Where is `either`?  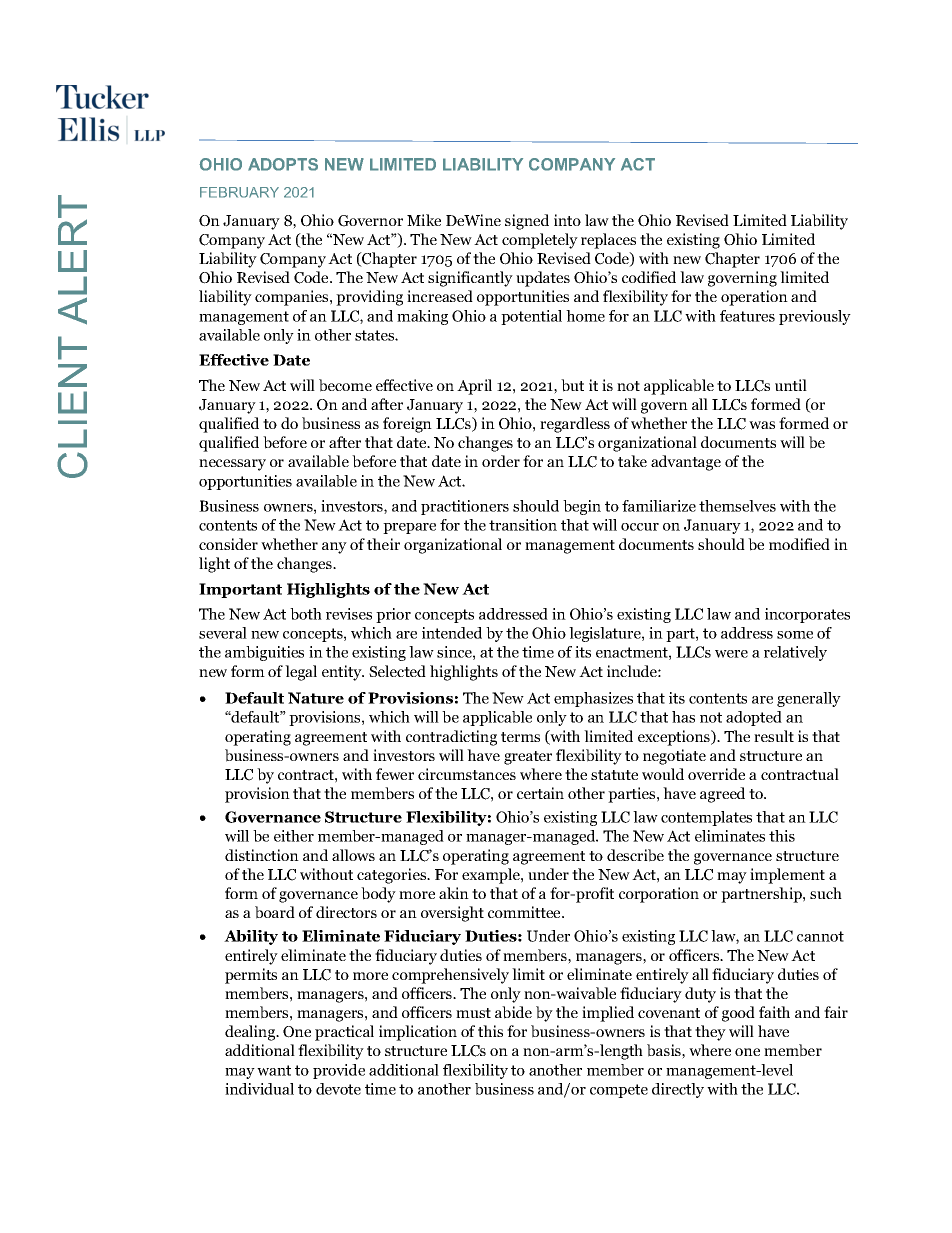 either is located at coordinates (294, 836).
